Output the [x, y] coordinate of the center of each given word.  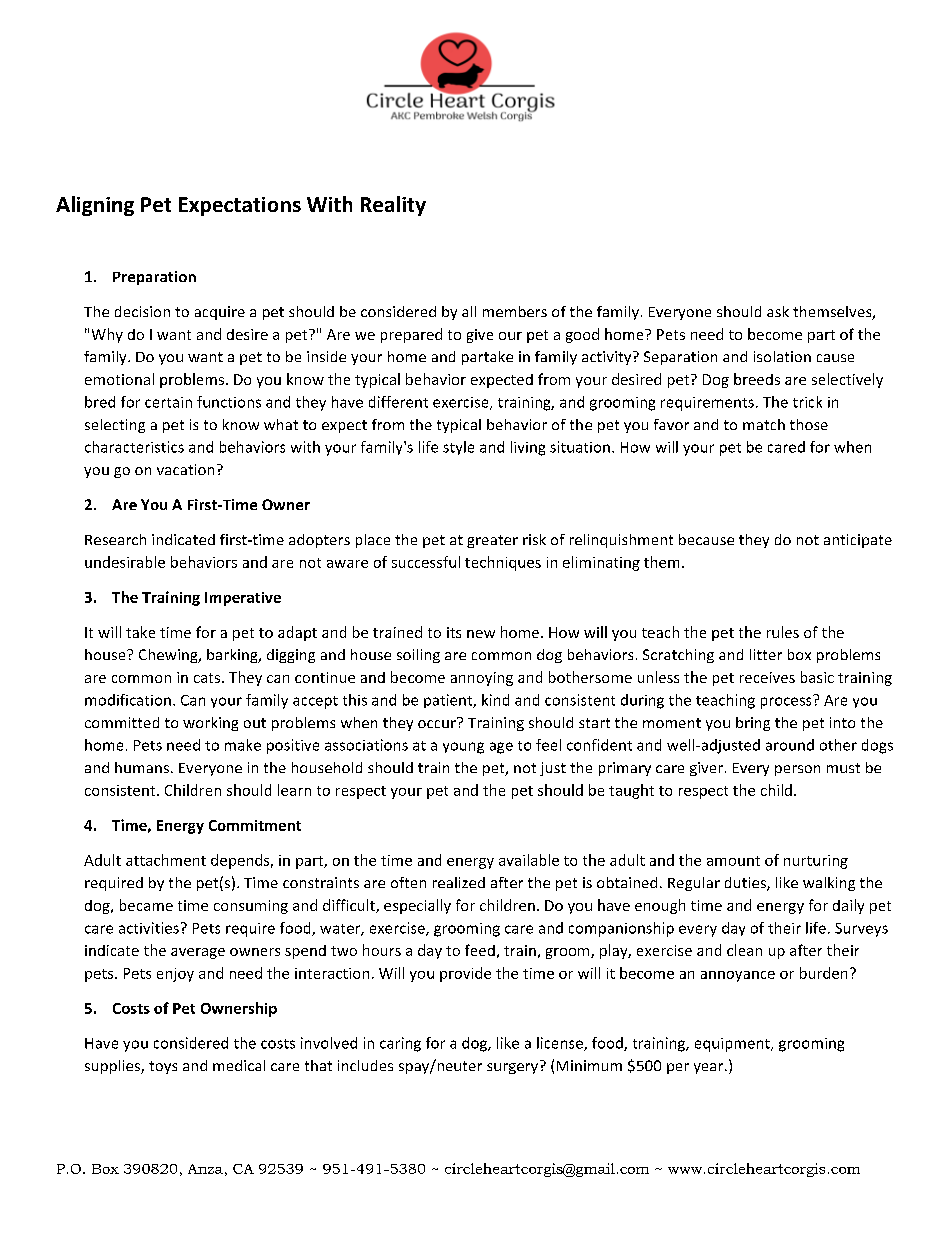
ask [778, 311]
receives [767, 677]
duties [746, 884]
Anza [205, 1169]
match [764, 424]
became [146, 905]
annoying [482, 679]
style [458, 448]
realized [459, 882]
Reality [393, 206]
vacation [185, 469]
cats [208, 678]
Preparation [154, 278]
